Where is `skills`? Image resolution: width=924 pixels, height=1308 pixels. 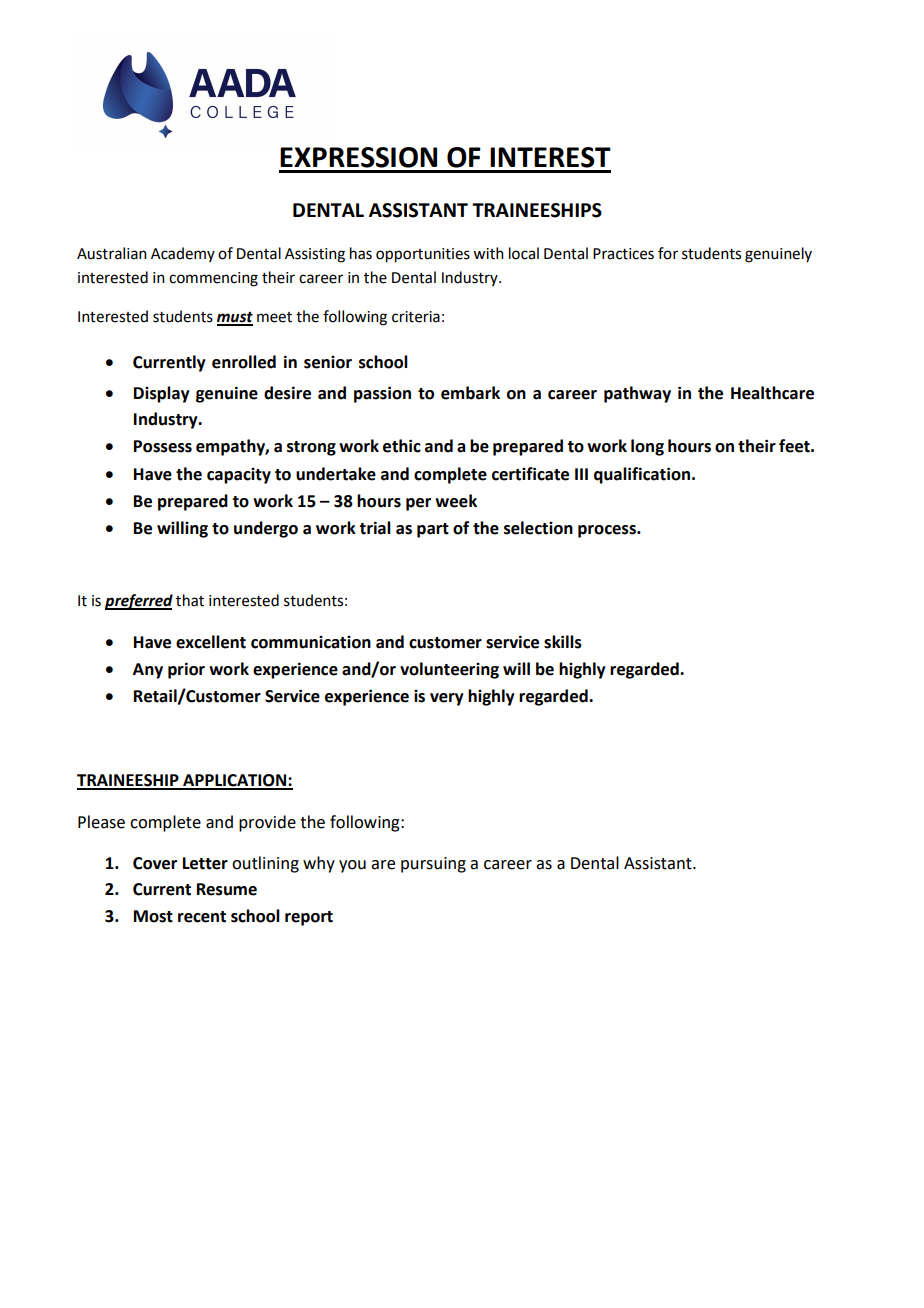
skills is located at coordinates (563, 642).
